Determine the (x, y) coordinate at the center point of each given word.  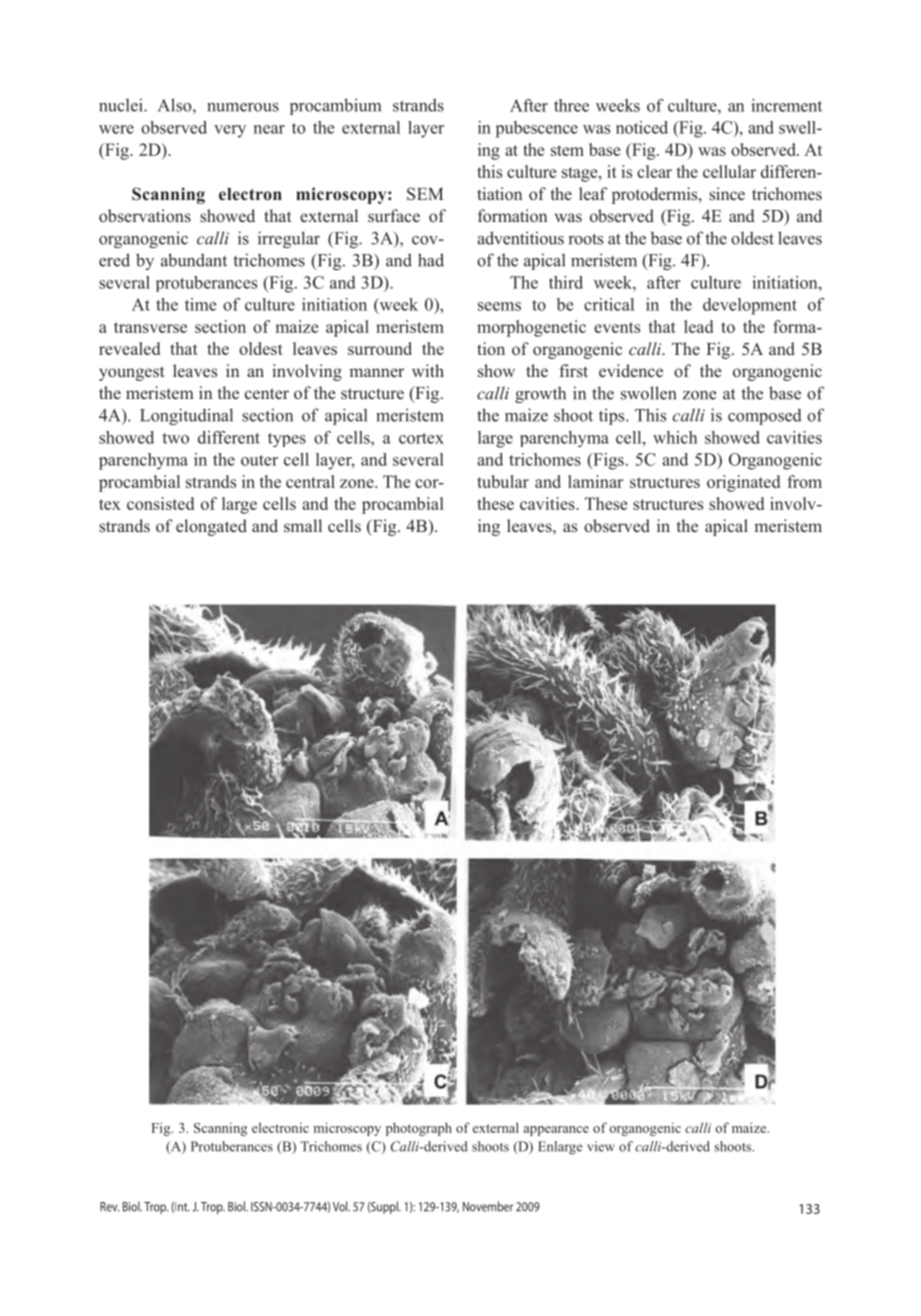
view (601, 1146)
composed (765, 416)
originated (743, 483)
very (230, 131)
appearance (556, 1131)
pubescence (537, 129)
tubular (503, 481)
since (727, 193)
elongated (211, 527)
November (488, 1206)
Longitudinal (186, 416)
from (804, 481)
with (428, 370)
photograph (419, 1129)
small (303, 525)
